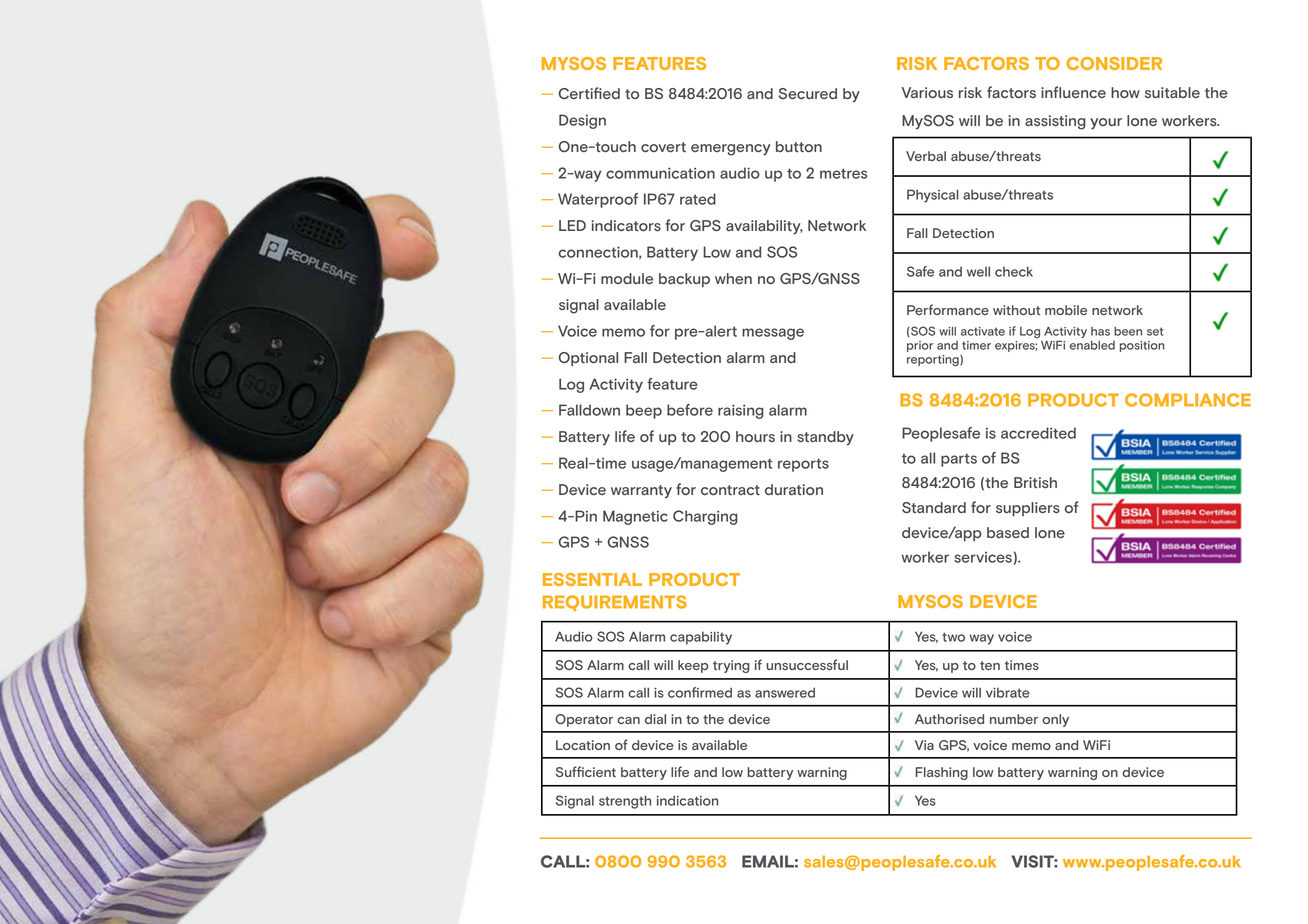 Image resolution: width=1308 pixels, height=924 pixels. Describe the element at coordinates (701, 638) in the page. I see `capability` at that location.
